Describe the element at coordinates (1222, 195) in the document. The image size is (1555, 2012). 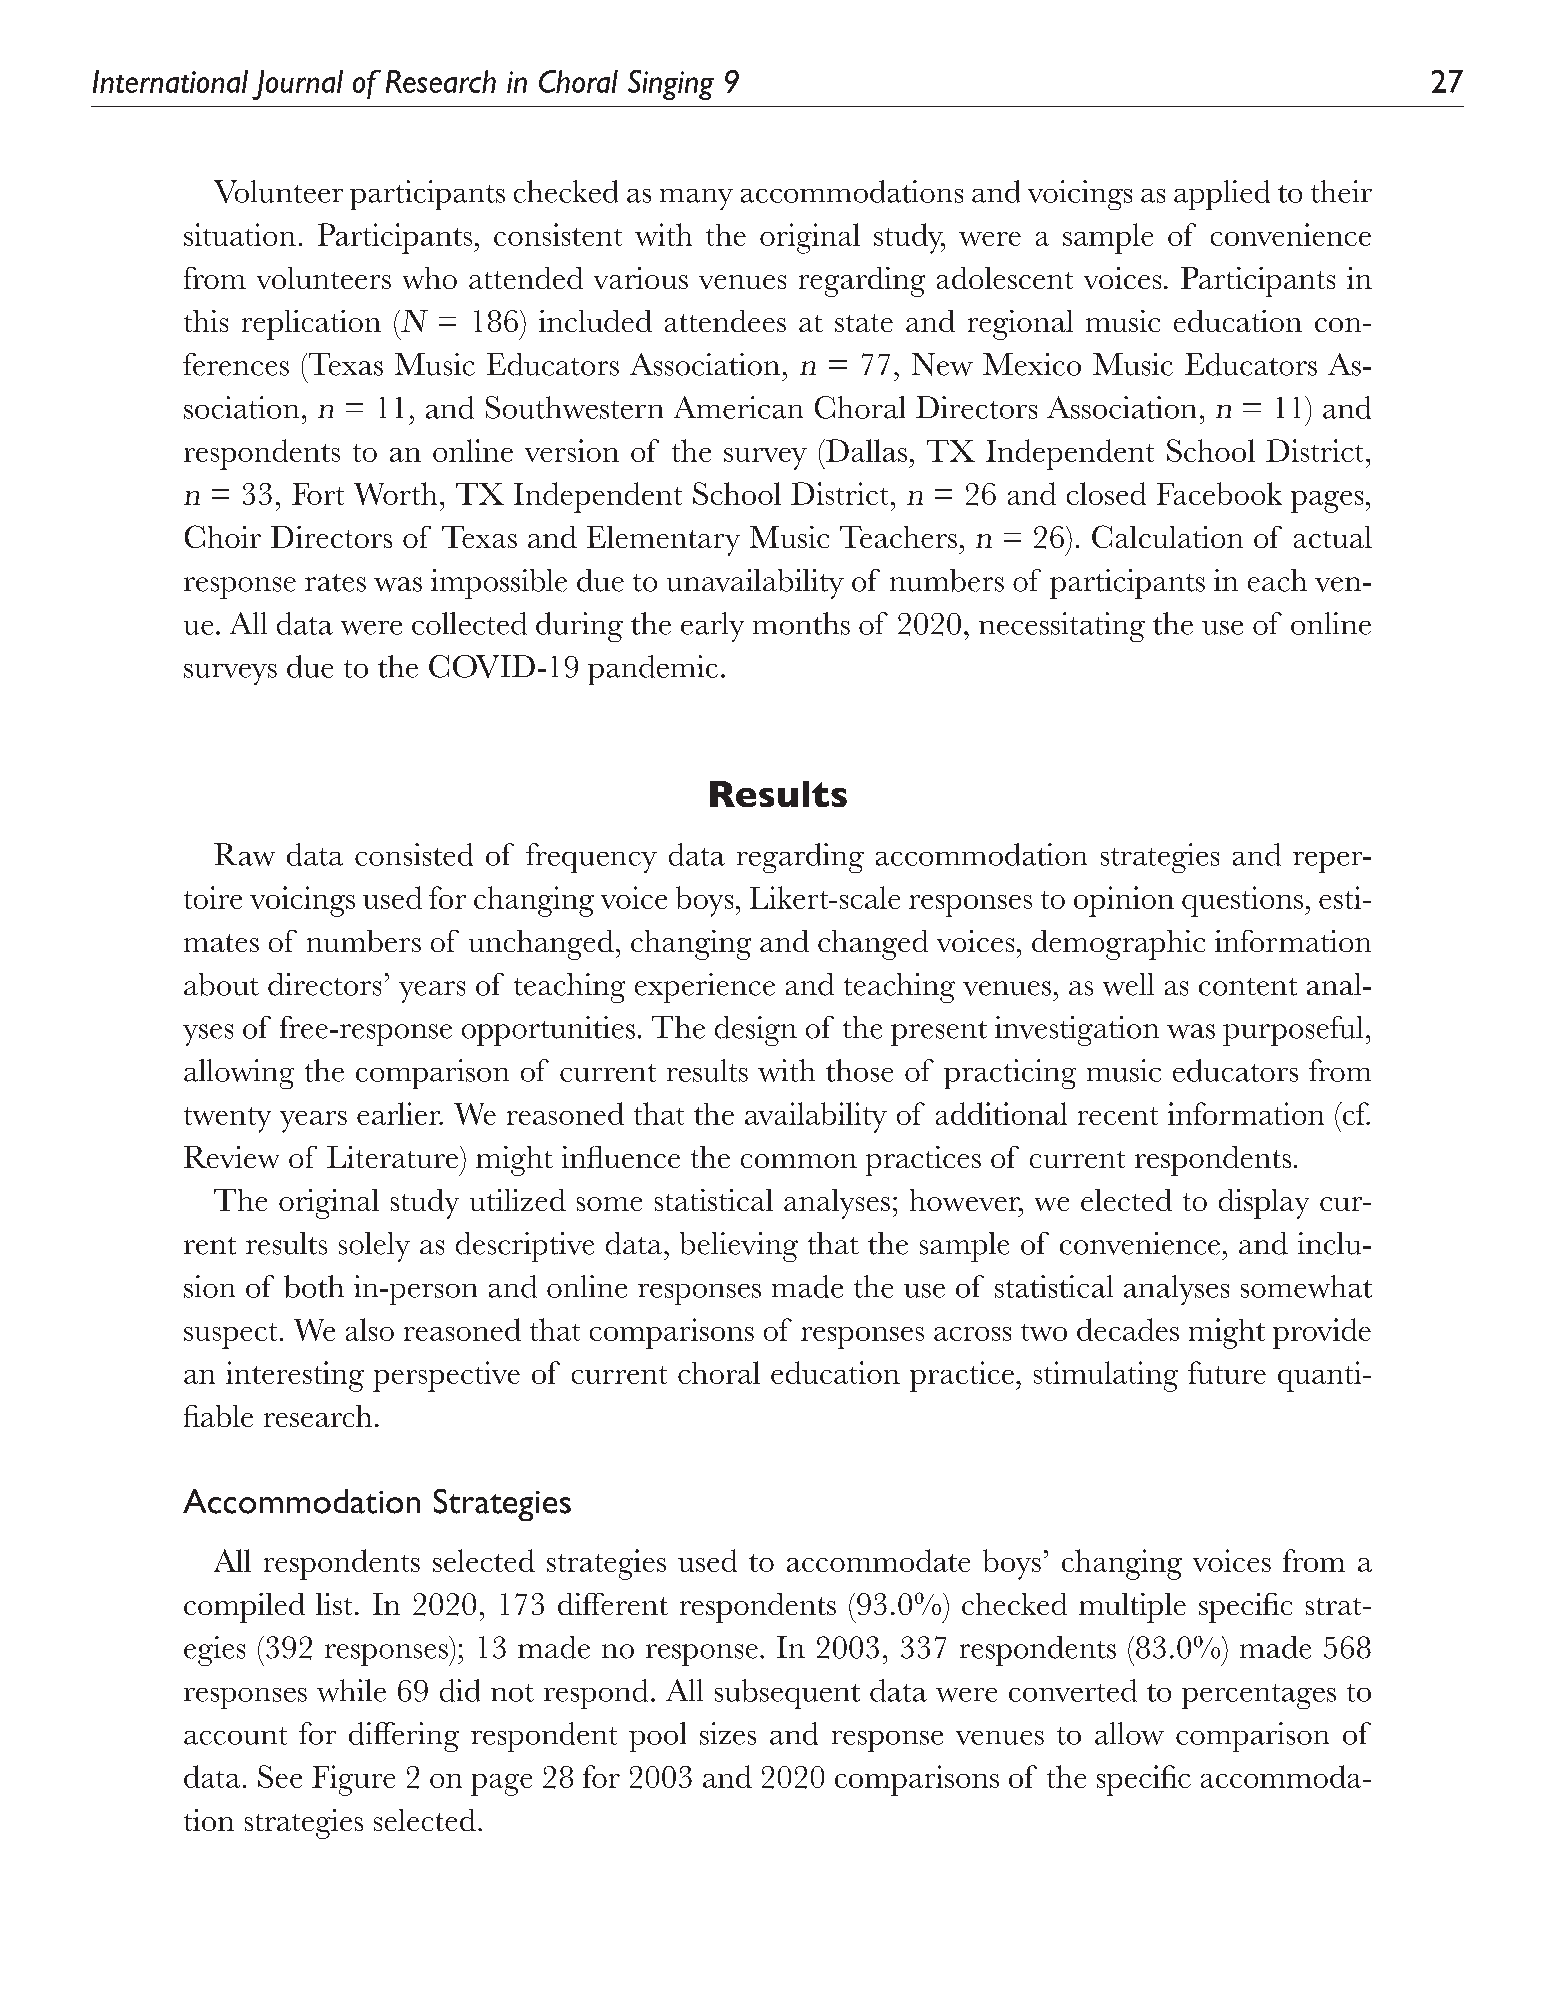
I see `applied` at that location.
